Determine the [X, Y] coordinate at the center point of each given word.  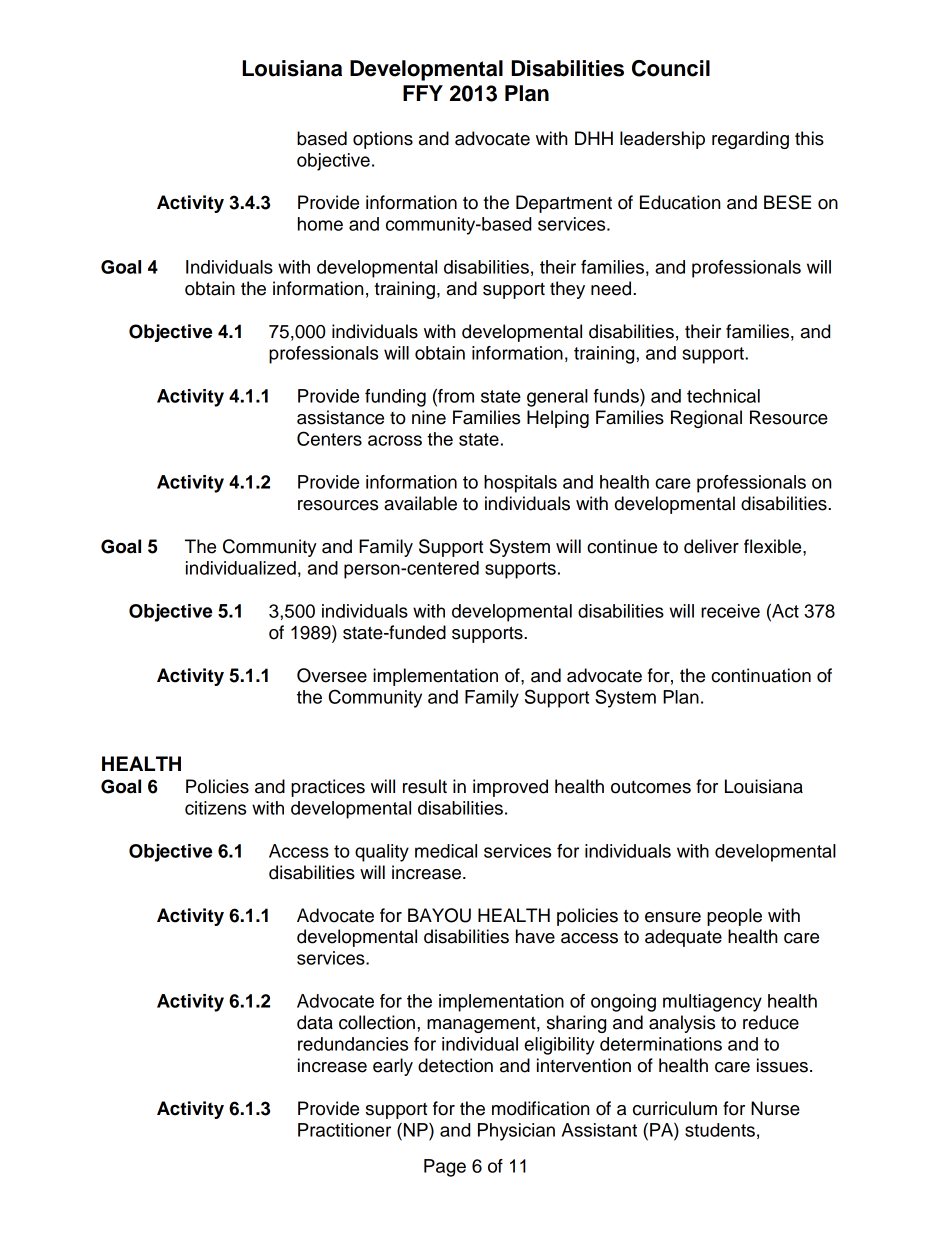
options [383, 140]
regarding [750, 140]
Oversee [332, 675]
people [734, 917]
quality [382, 853]
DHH [594, 138]
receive [730, 611]
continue [622, 546]
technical [723, 396]
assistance [340, 417]
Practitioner [344, 1130]
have [535, 936]
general [557, 398]
